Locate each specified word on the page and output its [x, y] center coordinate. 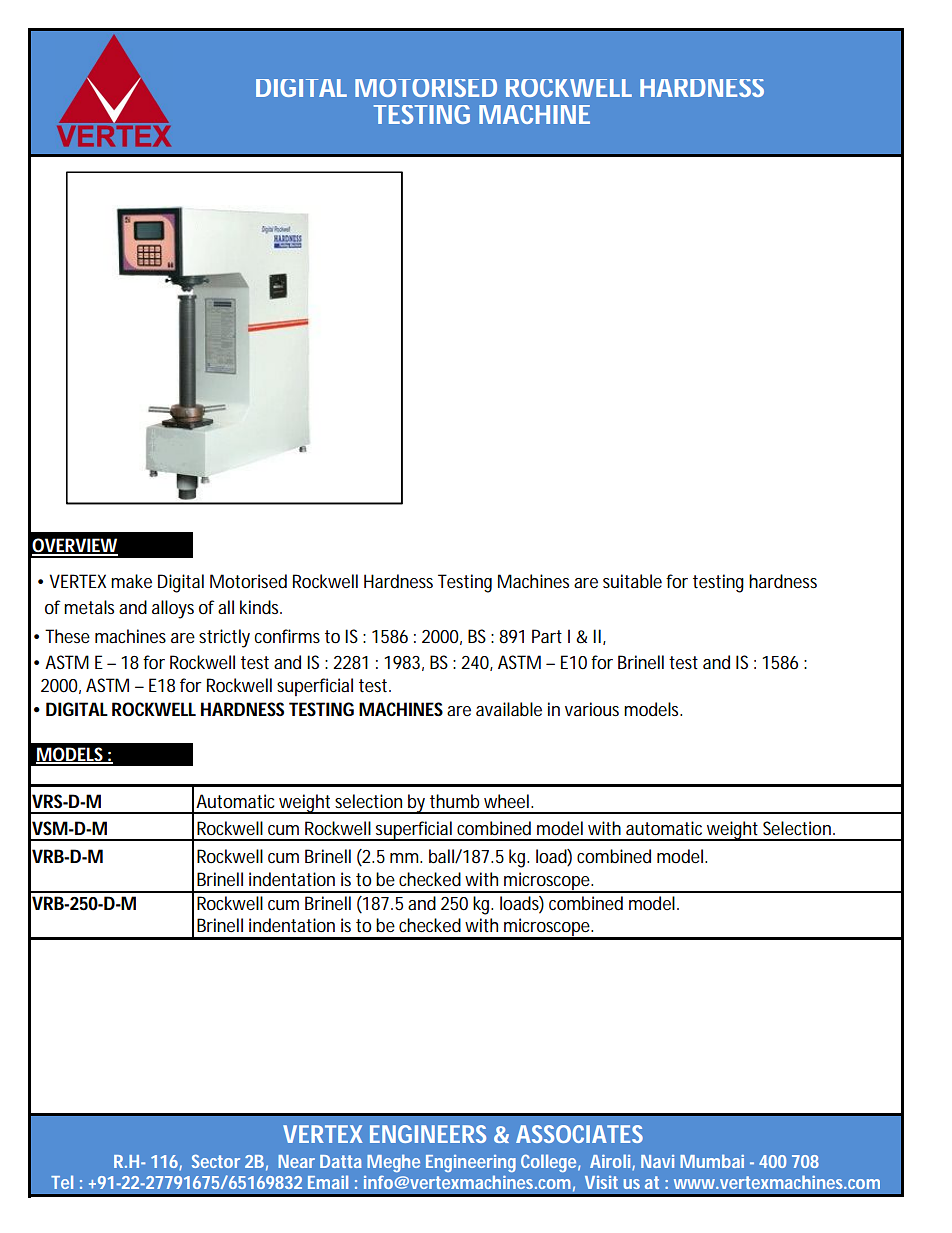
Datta [341, 1161]
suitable [632, 581]
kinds [261, 607]
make [131, 581]
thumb [454, 801]
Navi [657, 1161]
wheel [506, 801]
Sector [216, 1161]
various [592, 709]
